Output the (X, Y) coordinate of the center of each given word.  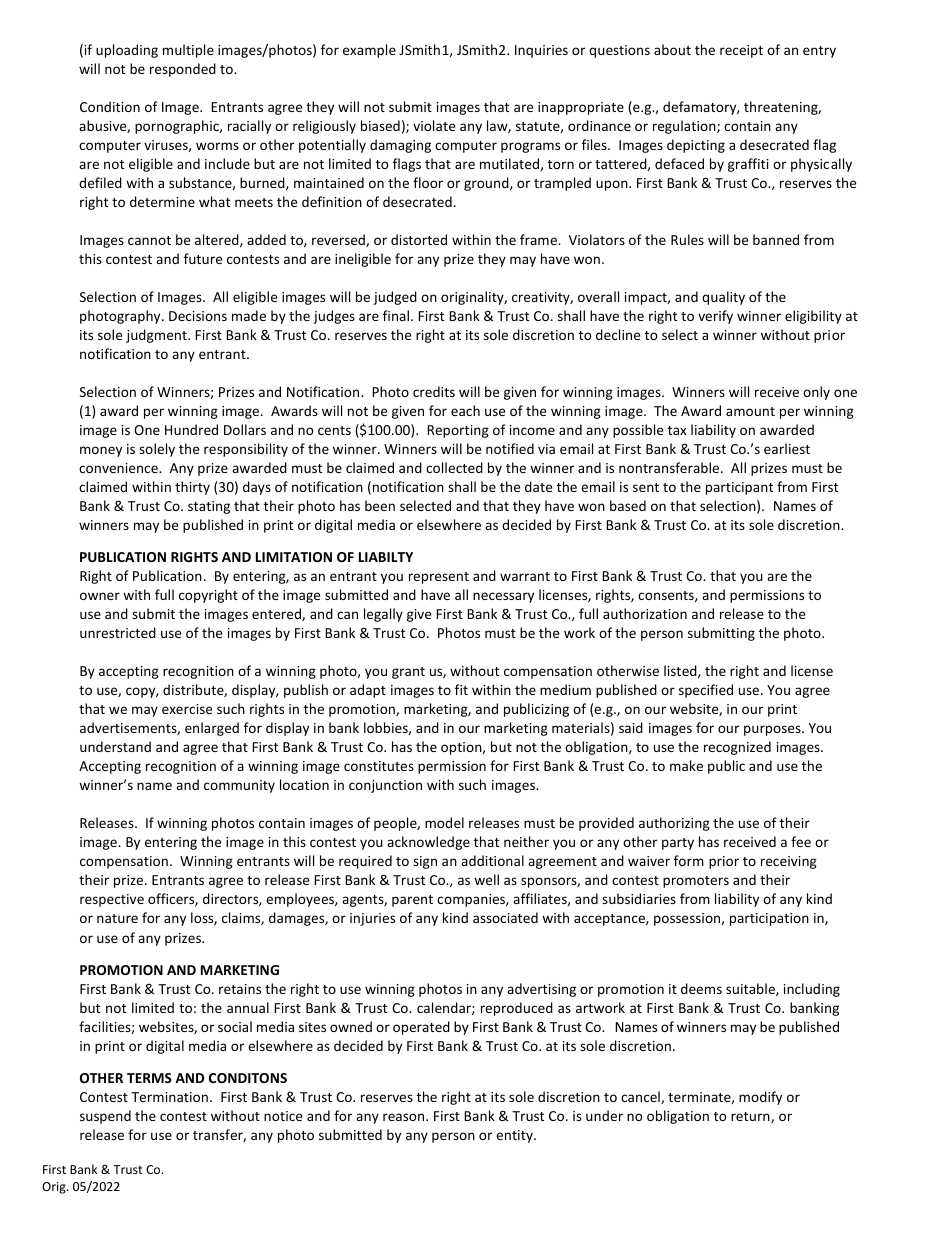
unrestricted (118, 632)
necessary (503, 597)
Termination (169, 1097)
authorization (645, 613)
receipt (741, 51)
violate (434, 125)
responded (183, 70)
